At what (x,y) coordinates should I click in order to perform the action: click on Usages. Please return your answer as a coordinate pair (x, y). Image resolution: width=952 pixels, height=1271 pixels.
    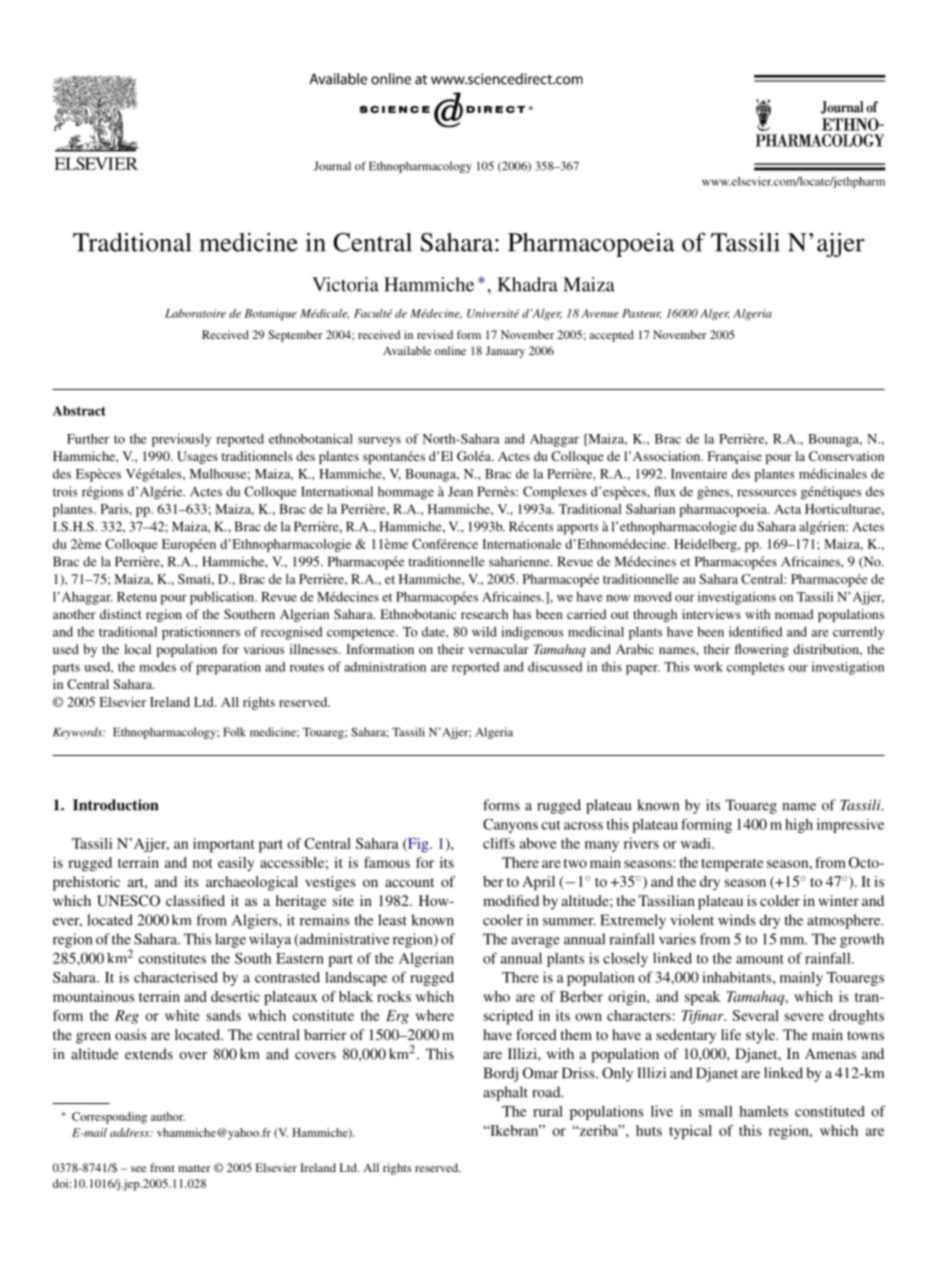
    Looking at the image, I should click on (197, 457).
